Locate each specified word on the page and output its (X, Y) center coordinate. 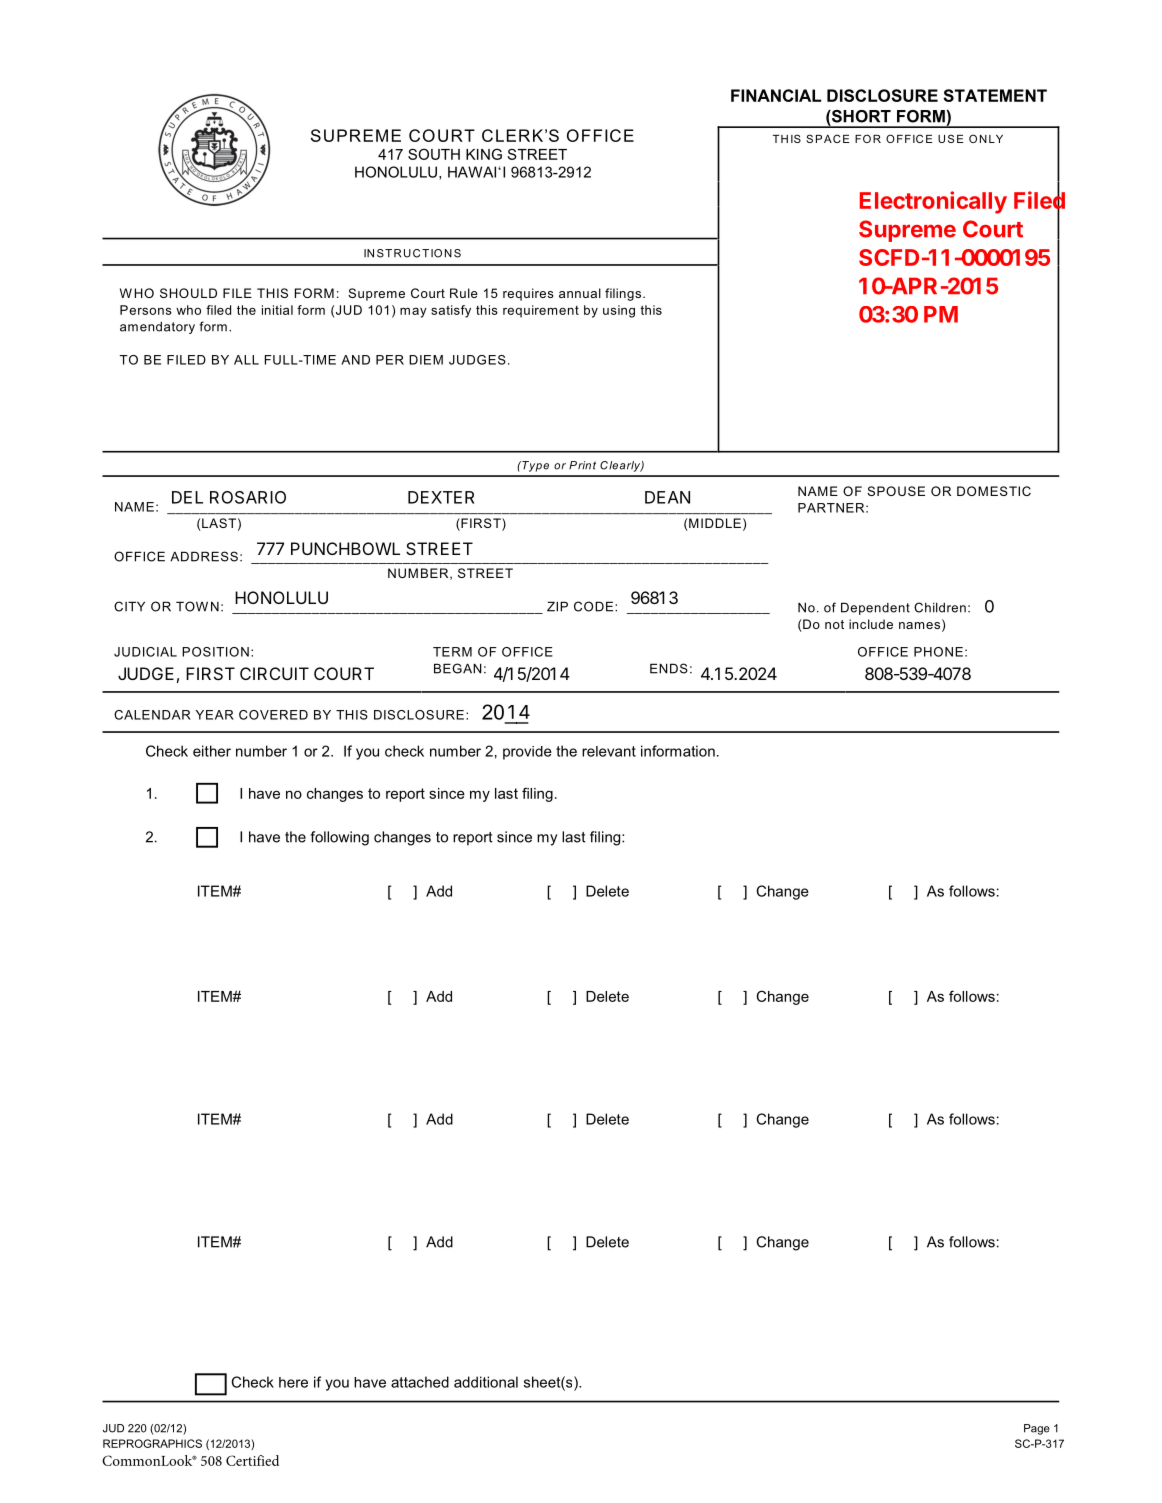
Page (1037, 1429)
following (339, 838)
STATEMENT (995, 95)
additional (486, 1382)
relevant (609, 751)
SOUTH (434, 154)
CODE (595, 606)
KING (484, 154)
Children (940, 607)
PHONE (938, 652)
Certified (252, 1460)
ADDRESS (204, 556)
